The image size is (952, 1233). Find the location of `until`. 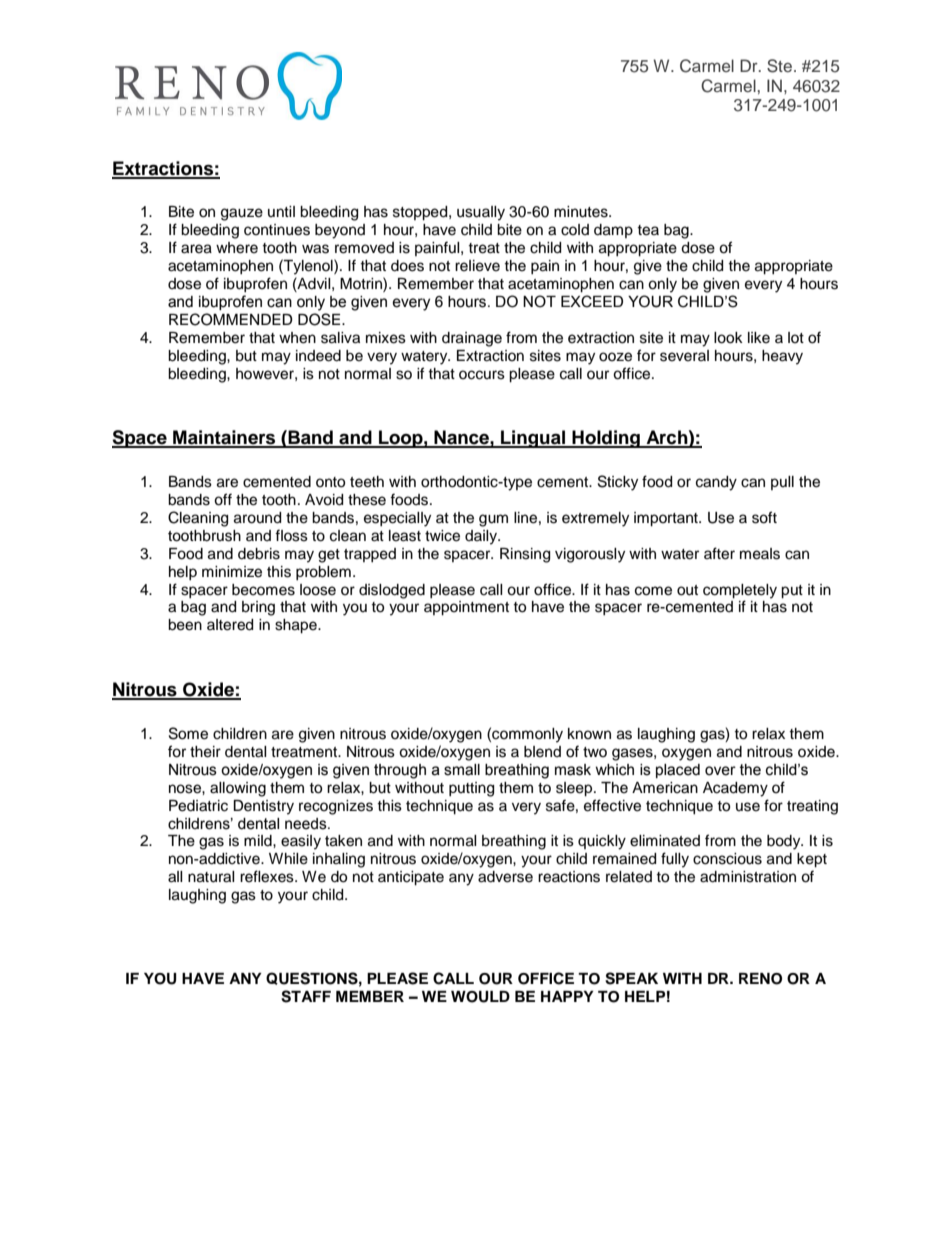

until is located at coordinates (281, 211).
